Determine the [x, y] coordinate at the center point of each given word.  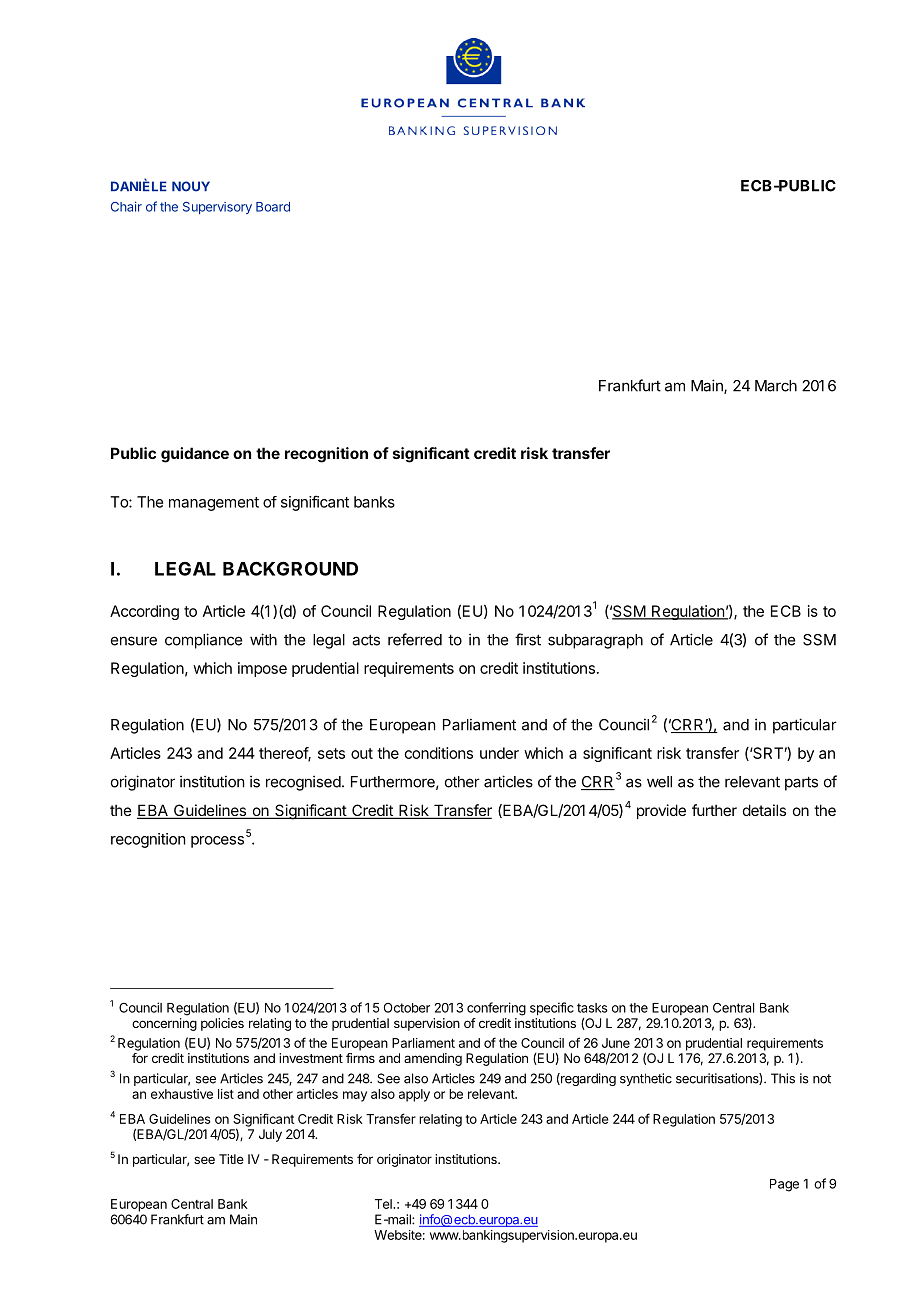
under [499, 753]
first [528, 639]
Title [231, 1159]
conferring [496, 1009]
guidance [195, 455]
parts [801, 783]
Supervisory [217, 208]
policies [222, 1024]
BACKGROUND [290, 568]
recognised [303, 783]
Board [273, 207]
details [764, 810]
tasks [592, 1008]
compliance [203, 641]
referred [415, 639]
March [776, 386]
